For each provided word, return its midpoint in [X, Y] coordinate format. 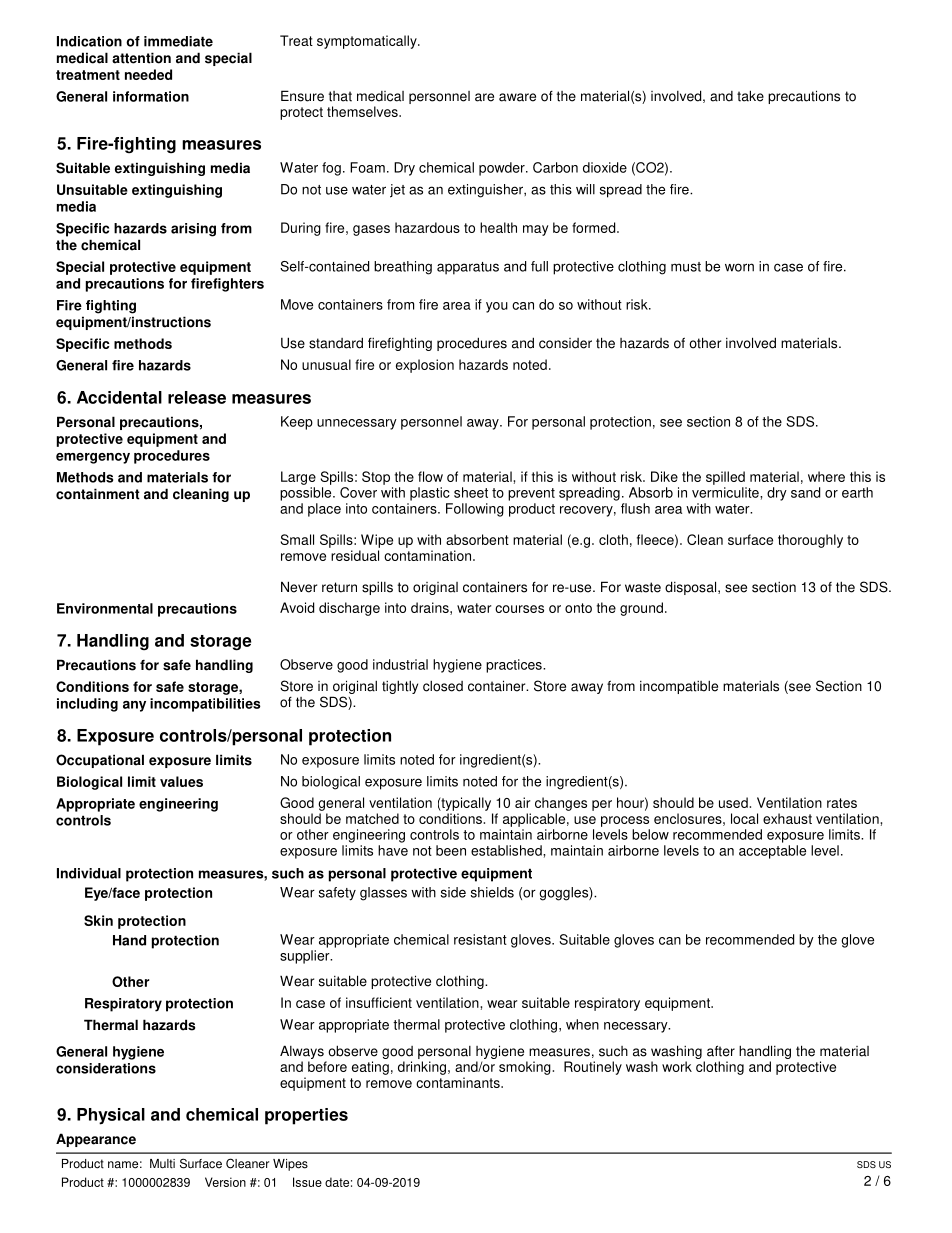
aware [517, 97]
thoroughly [810, 541]
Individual [89, 873]
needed [148, 74]
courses [519, 609]
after [721, 1051]
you [497, 307]
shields [492, 892]
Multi [162, 1164]
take [750, 96]
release [197, 397]
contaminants [459, 1082]
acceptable [772, 852]
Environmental [105, 608]
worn [739, 267]
